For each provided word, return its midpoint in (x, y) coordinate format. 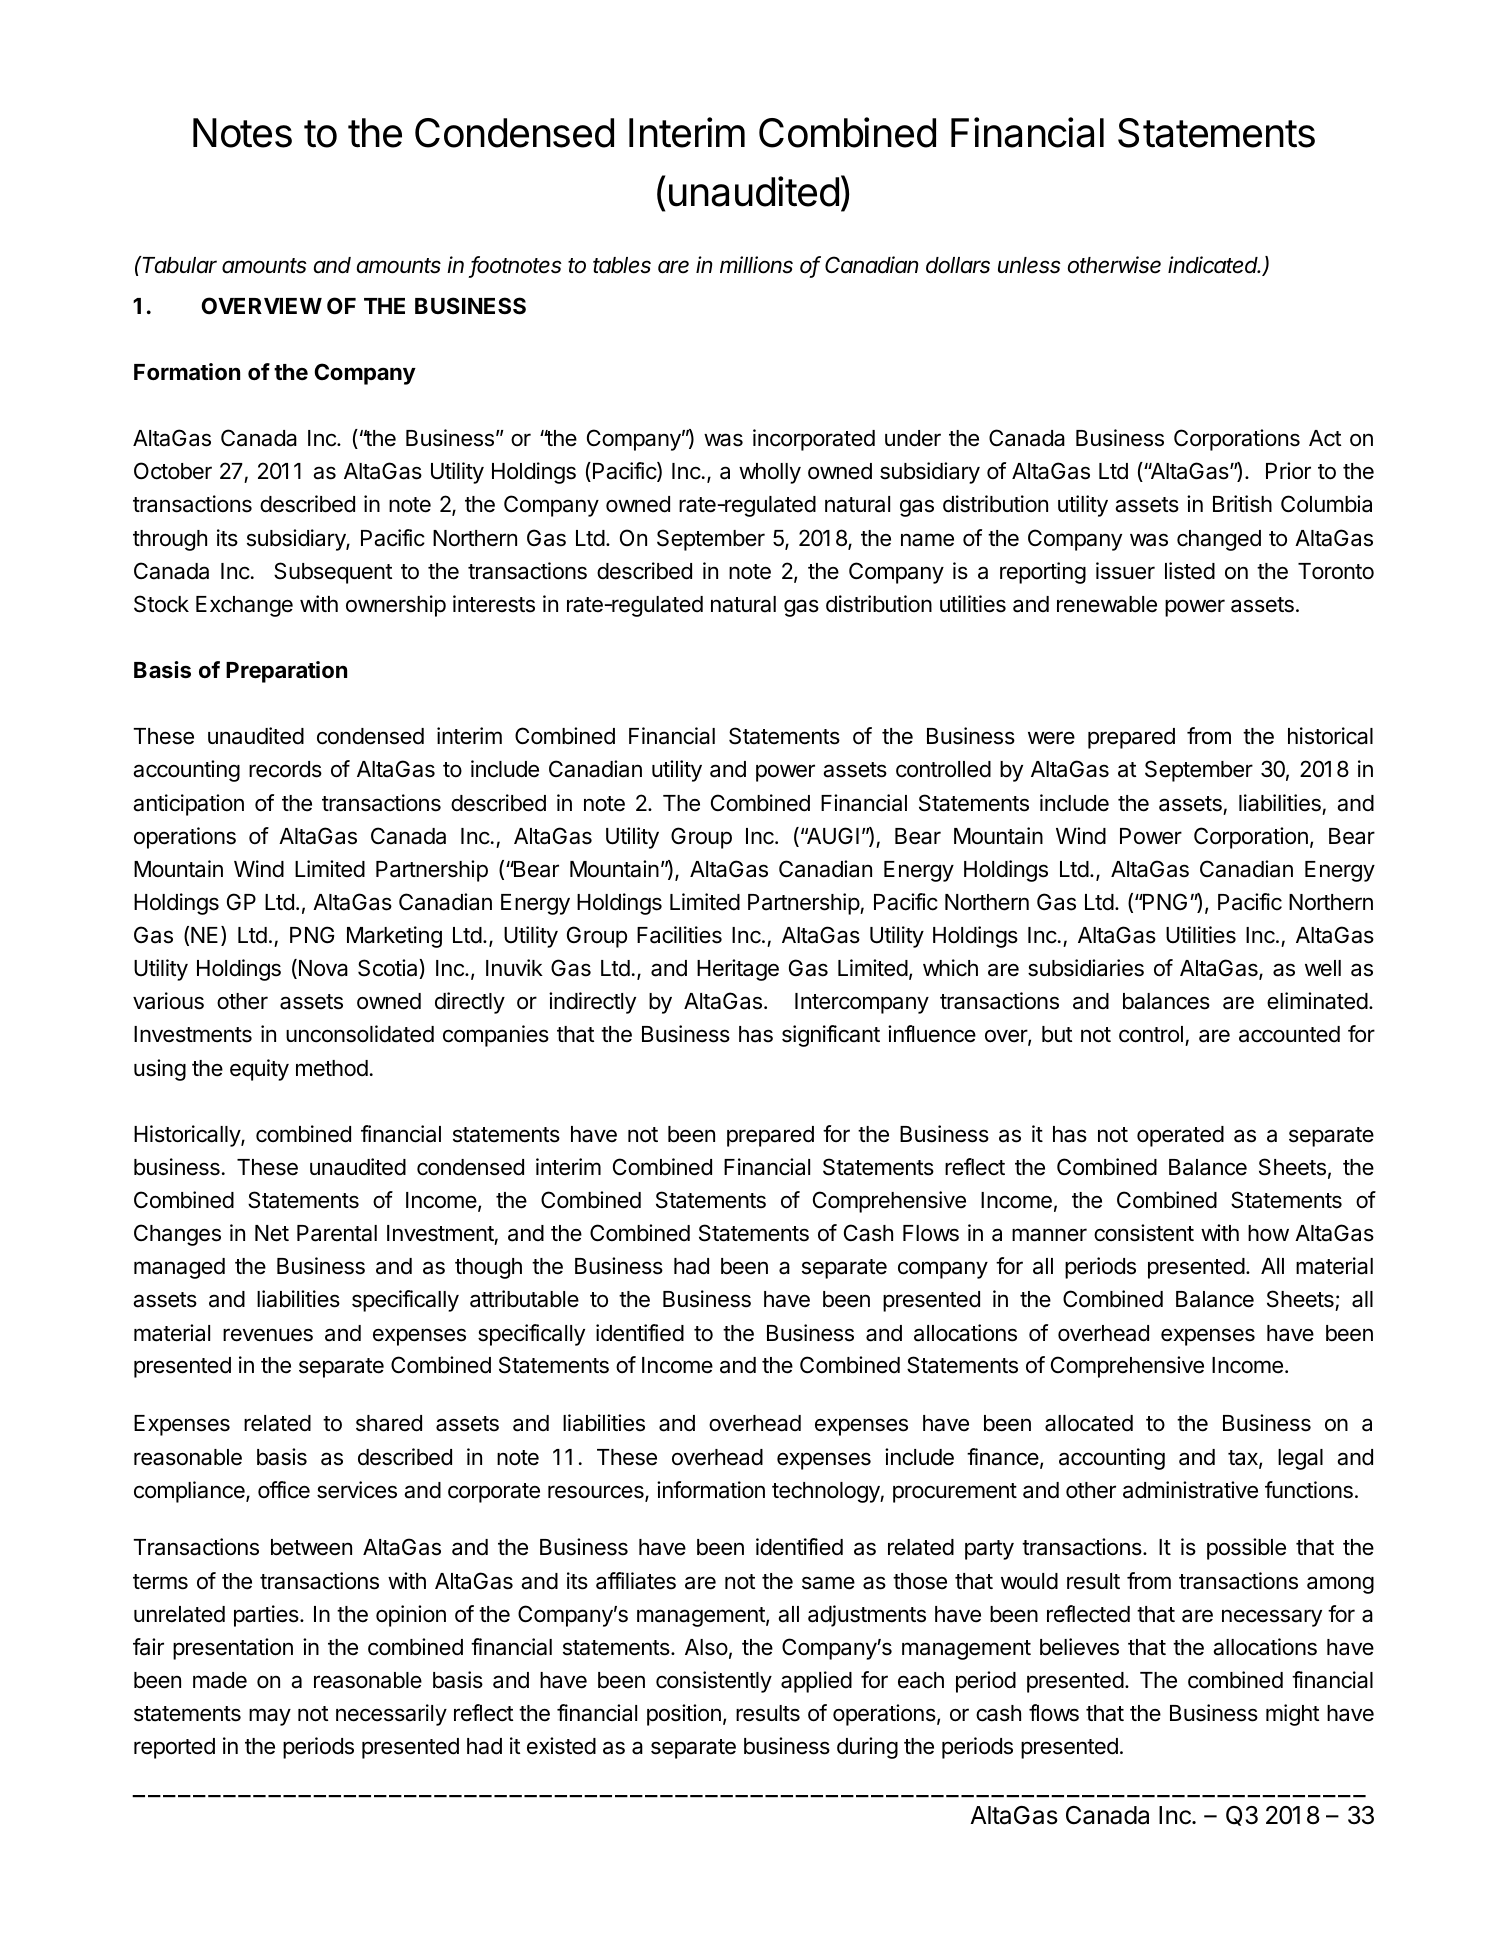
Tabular (179, 265)
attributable (524, 1299)
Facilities (679, 935)
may (270, 1717)
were (1051, 738)
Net (272, 1233)
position (684, 1715)
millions (756, 265)
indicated (1214, 265)
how (1268, 1233)
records (285, 769)
